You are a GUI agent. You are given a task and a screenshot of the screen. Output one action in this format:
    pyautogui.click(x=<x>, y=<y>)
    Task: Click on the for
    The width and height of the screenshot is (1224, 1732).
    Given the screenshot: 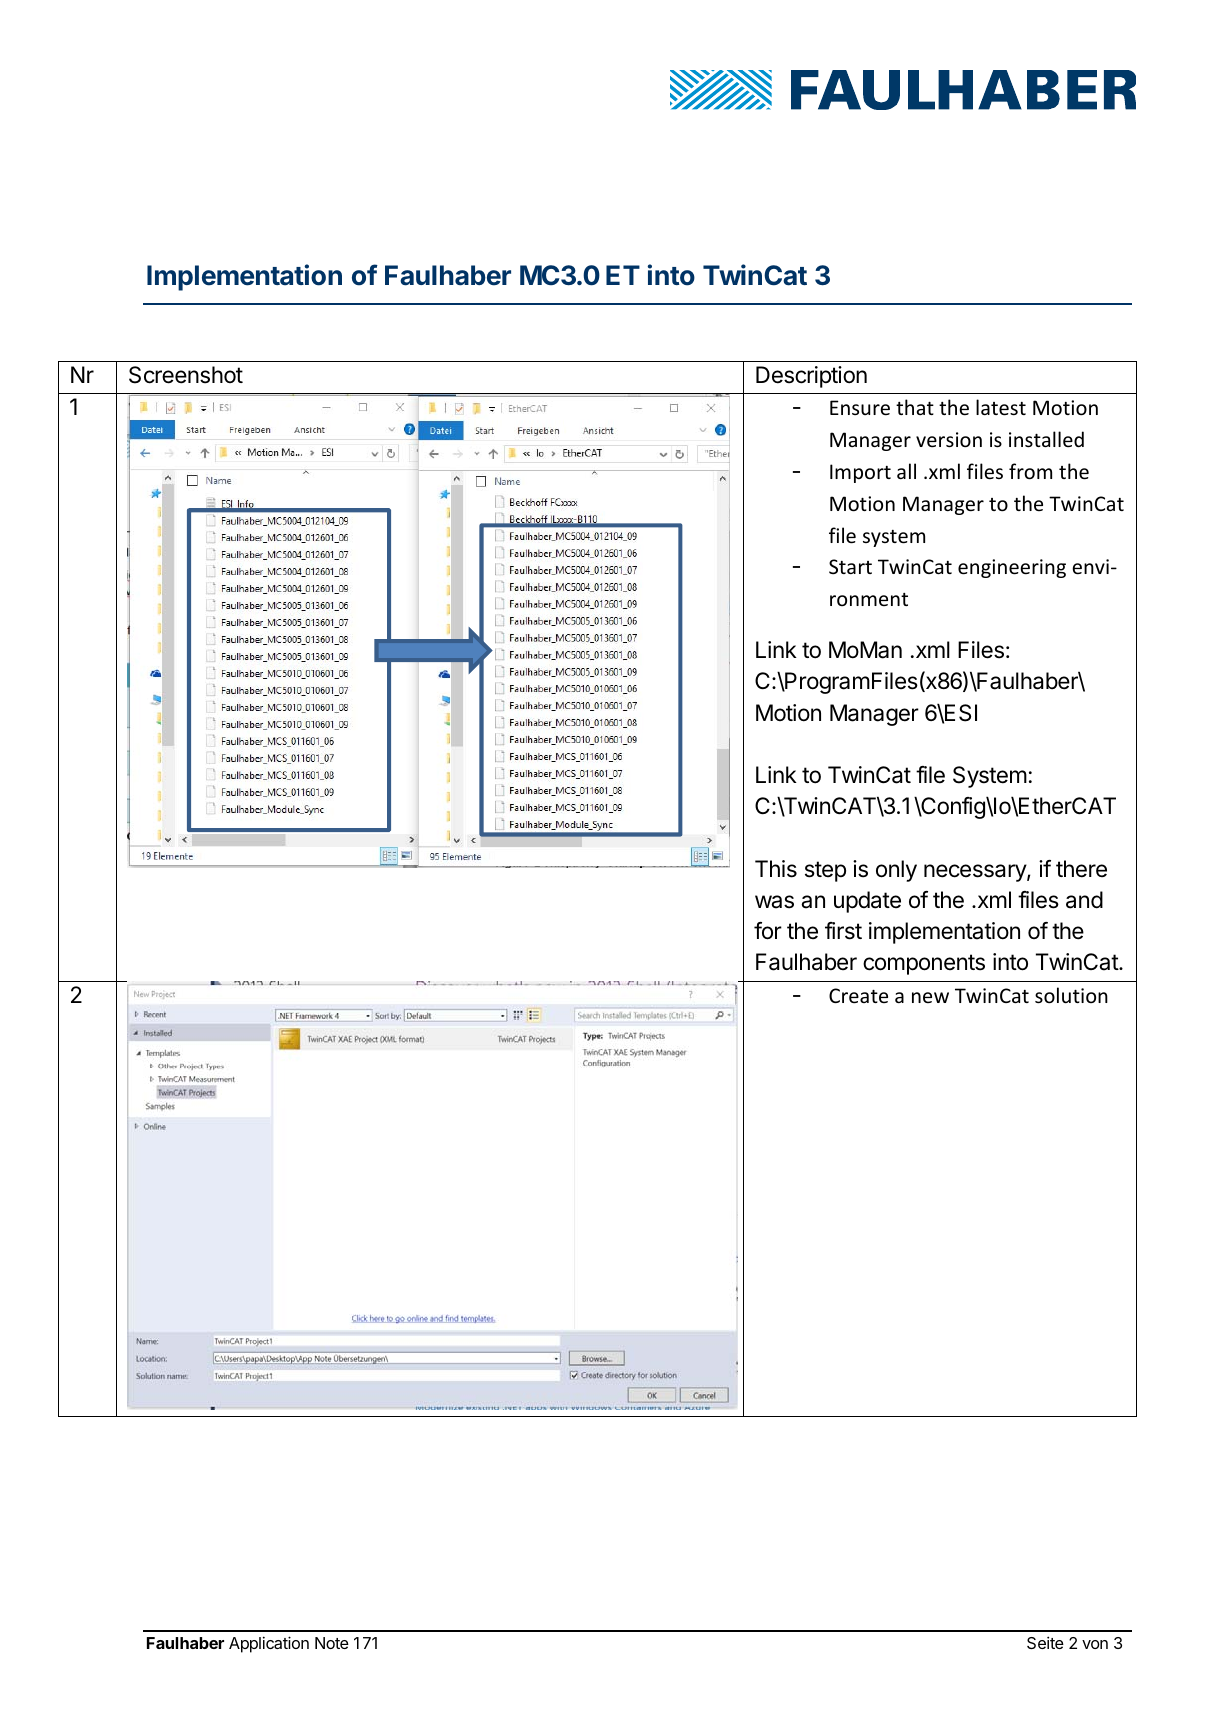 What is the action you would take?
    pyautogui.click(x=768, y=931)
